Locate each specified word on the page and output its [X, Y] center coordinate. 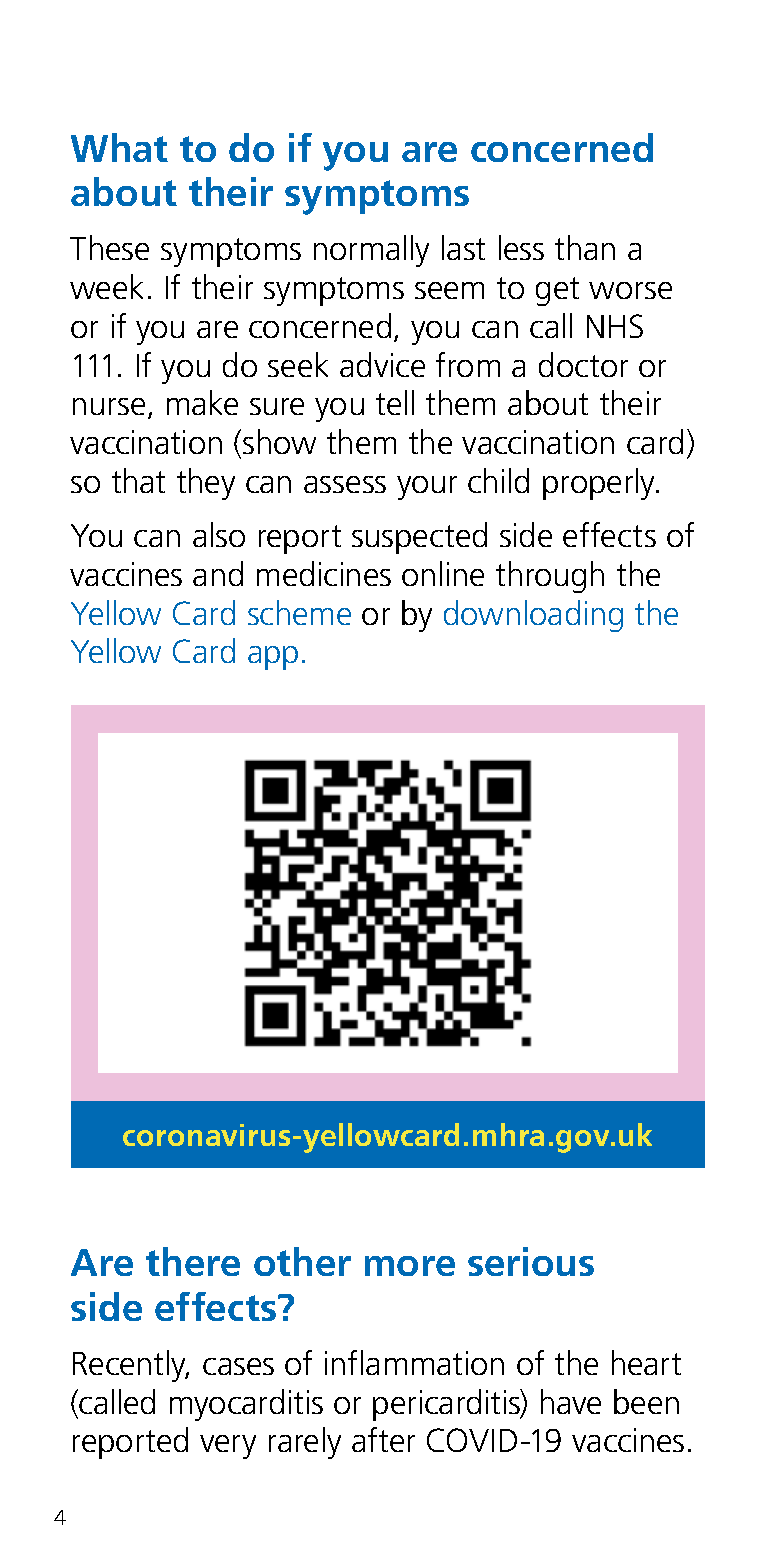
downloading [533, 616]
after [383, 1439]
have [571, 1401]
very [228, 1447]
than [585, 247]
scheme [299, 612]
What [119, 147]
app [273, 658]
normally [371, 251]
